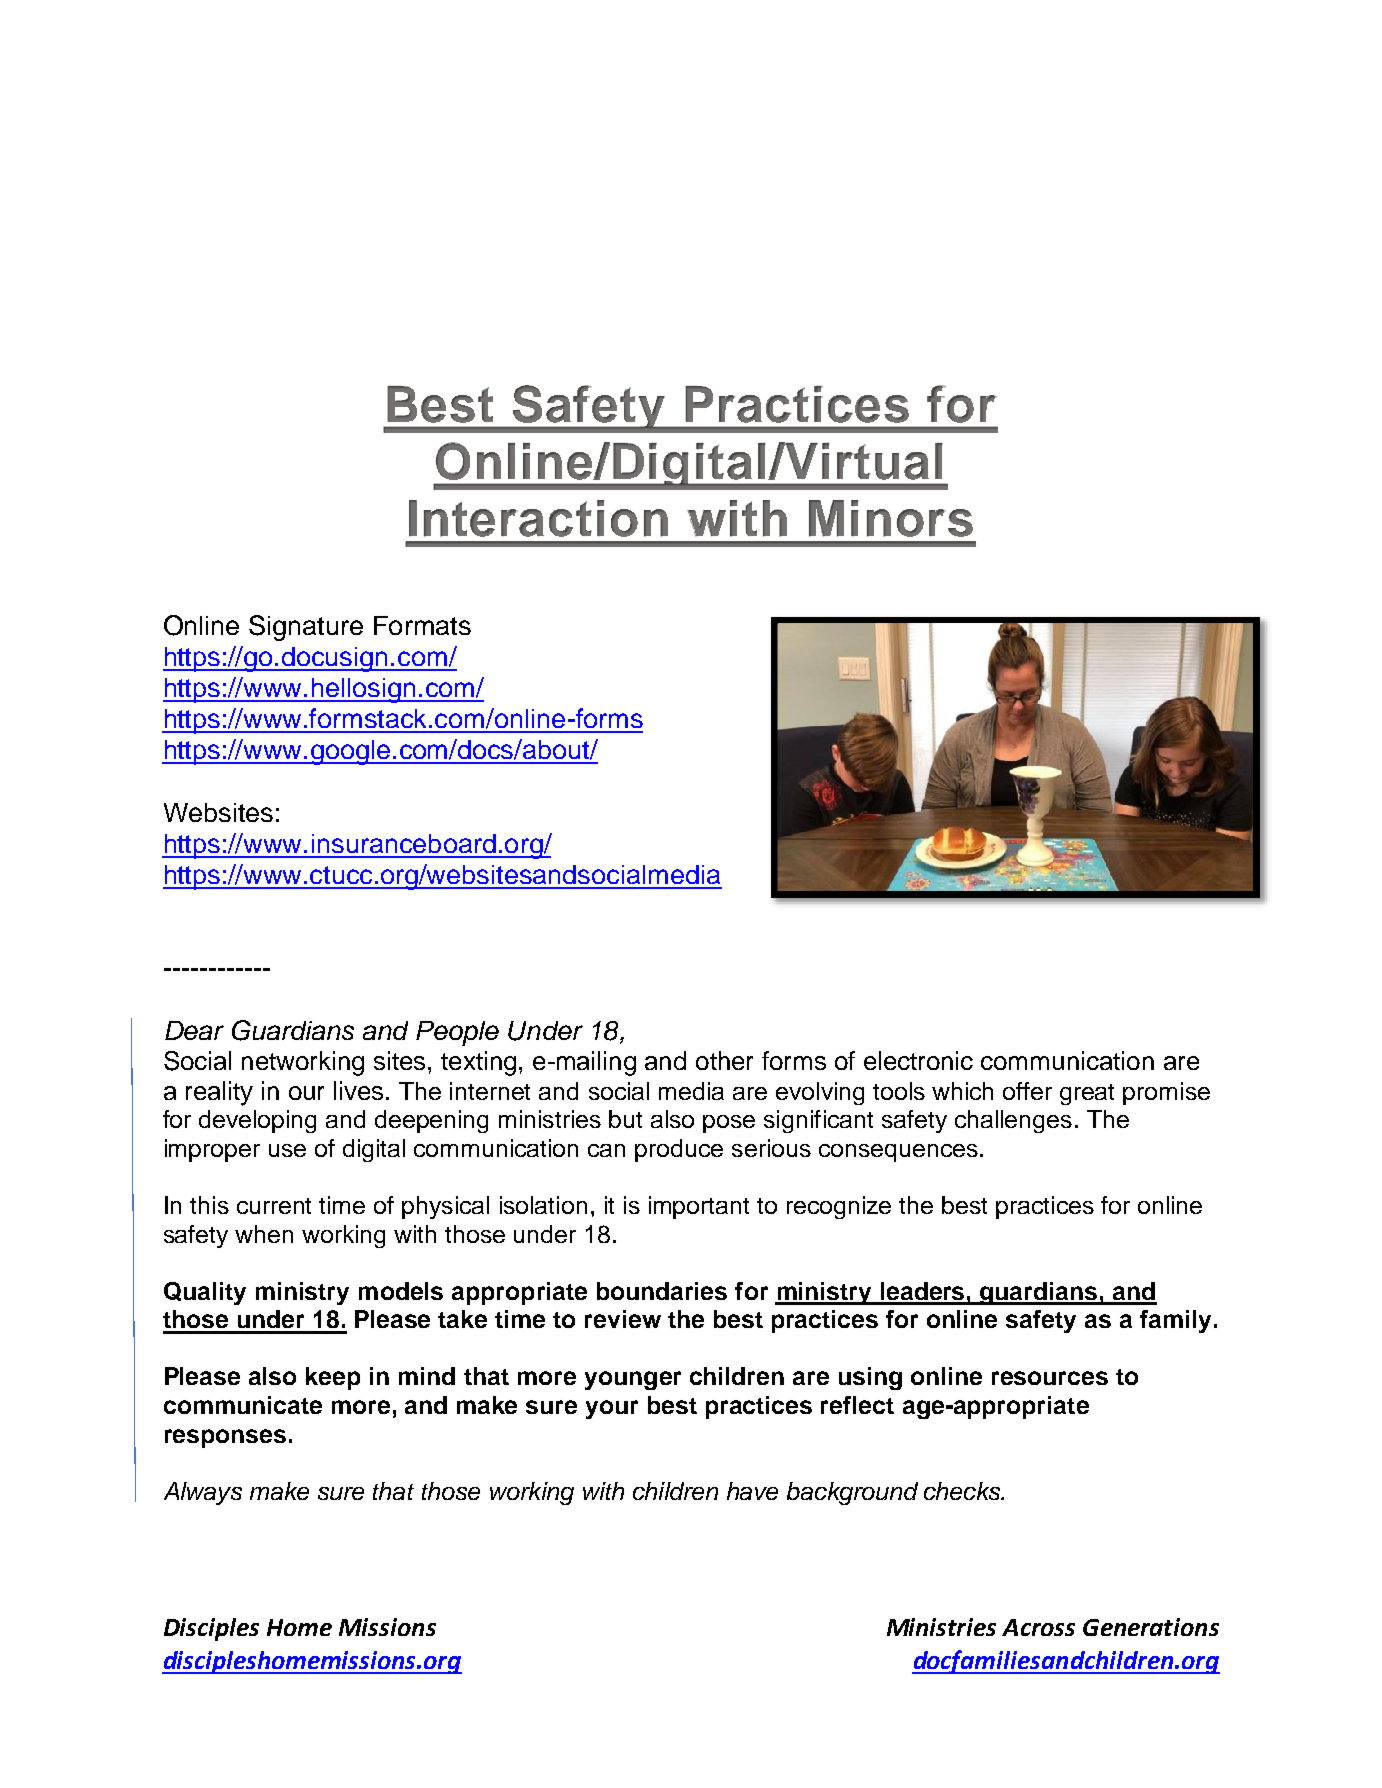 The width and height of the image is (1382, 1788). Describe the element at coordinates (729, 1124) in the image. I see `pose` at that location.
